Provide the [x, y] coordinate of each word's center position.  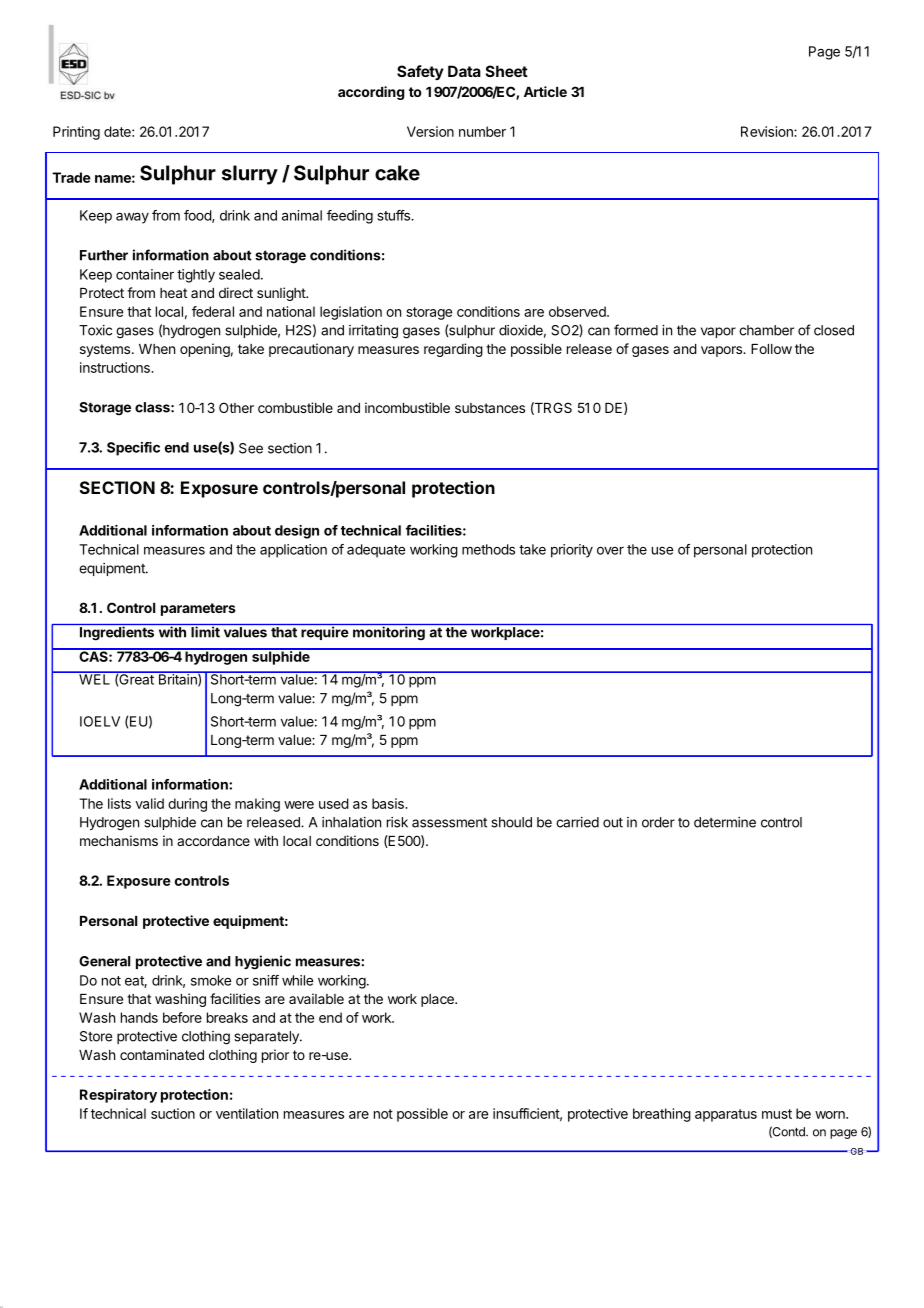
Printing [76, 133]
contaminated [162, 1054]
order [658, 822]
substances [490, 408]
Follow [771, 349]
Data [464, 71]
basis [389, 803]
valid [150, 803]
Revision [768, 131]
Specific [133, 449]
